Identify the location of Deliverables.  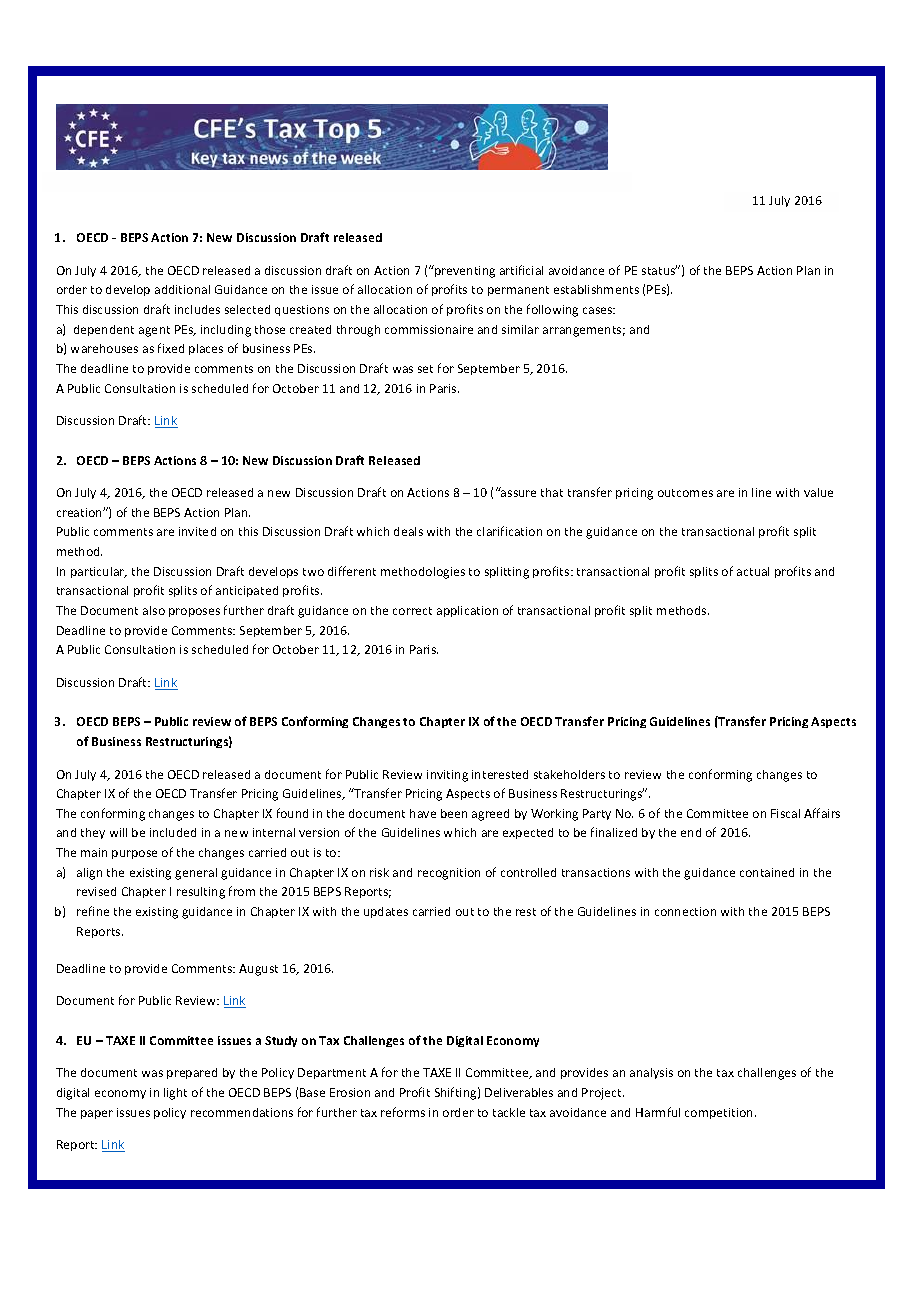
(519, 1092).
